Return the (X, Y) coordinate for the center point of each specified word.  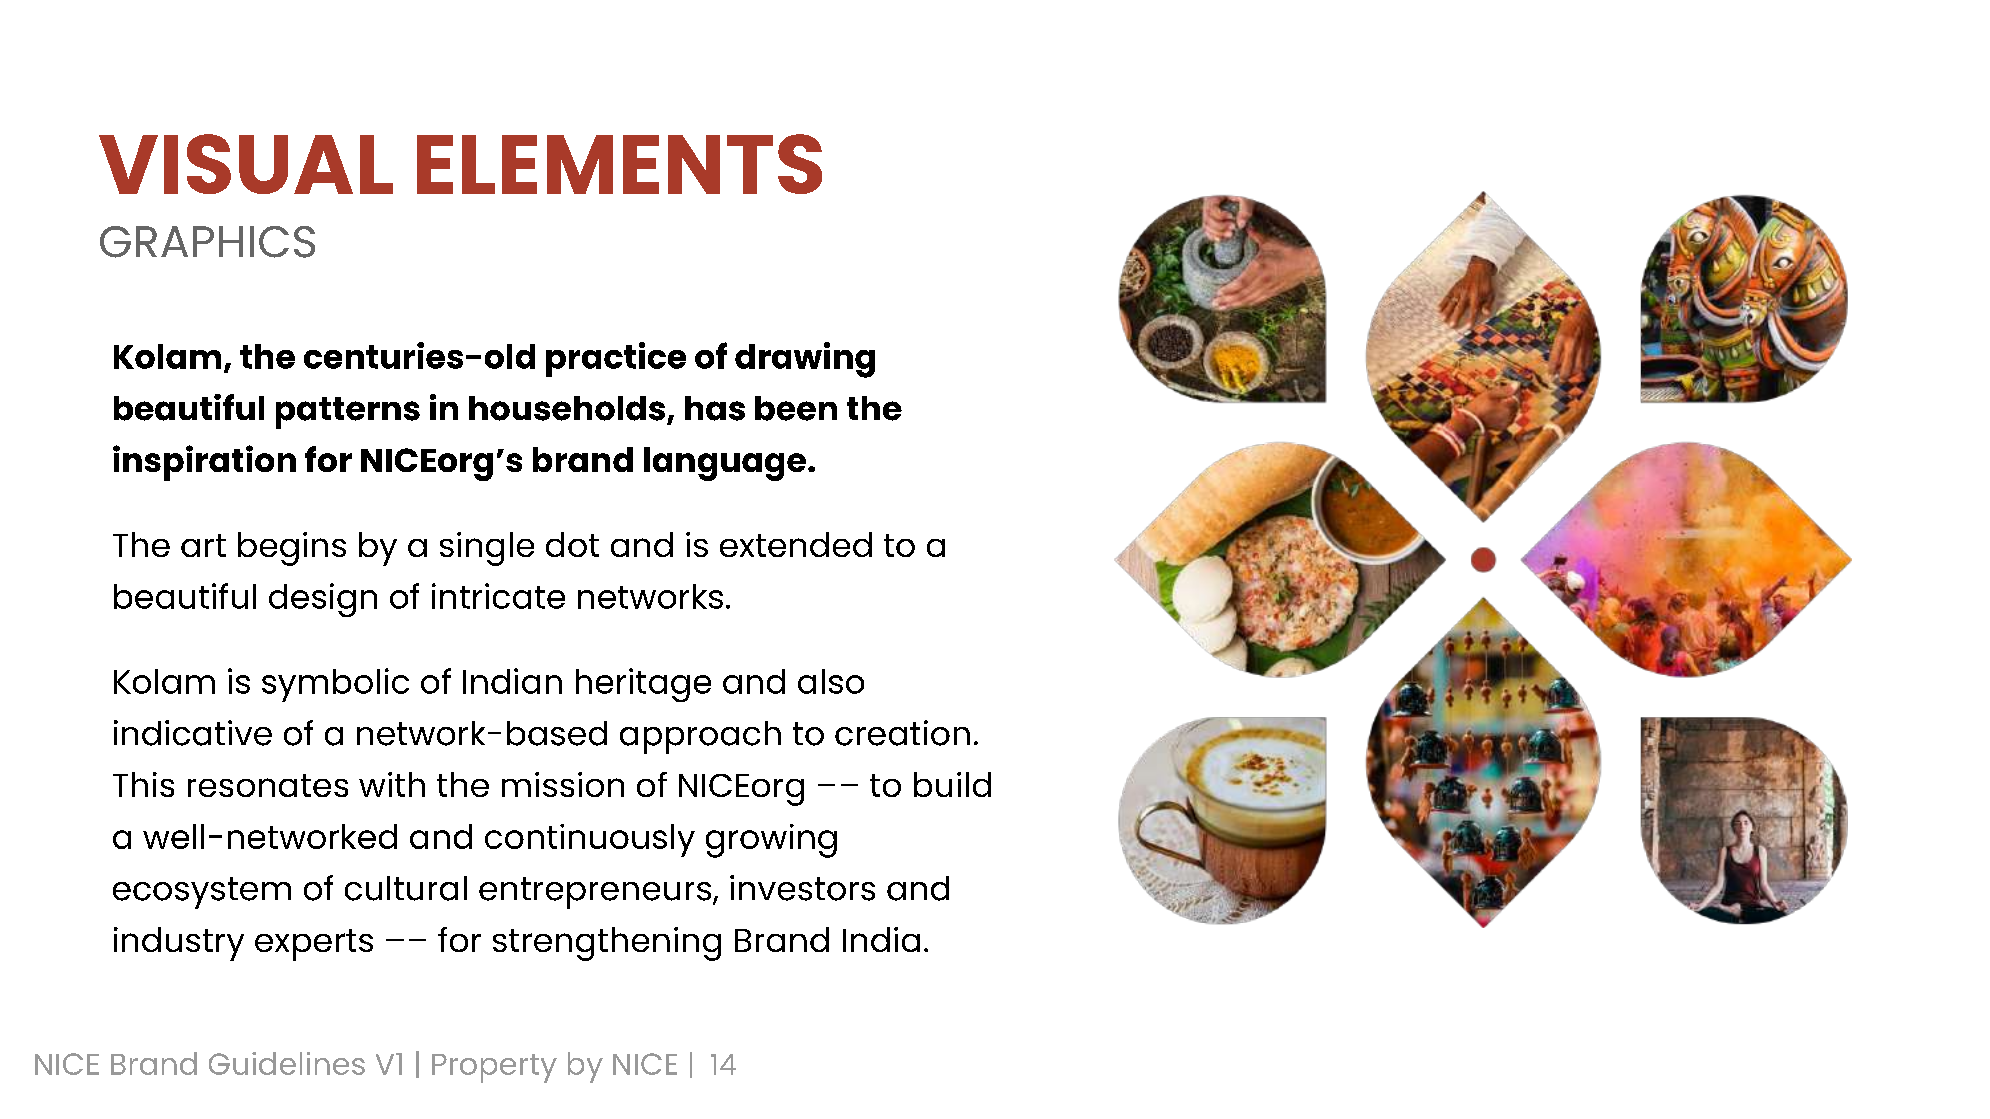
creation (902, 733)
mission (563, 784)
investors (802, 888)
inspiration (204, 463)
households (567, 408)
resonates (268, 785)
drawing (805, 360)
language (726, 464)
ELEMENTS (619, 164)
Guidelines (287, 1063)
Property (494, 1068)
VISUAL (246, 164)
